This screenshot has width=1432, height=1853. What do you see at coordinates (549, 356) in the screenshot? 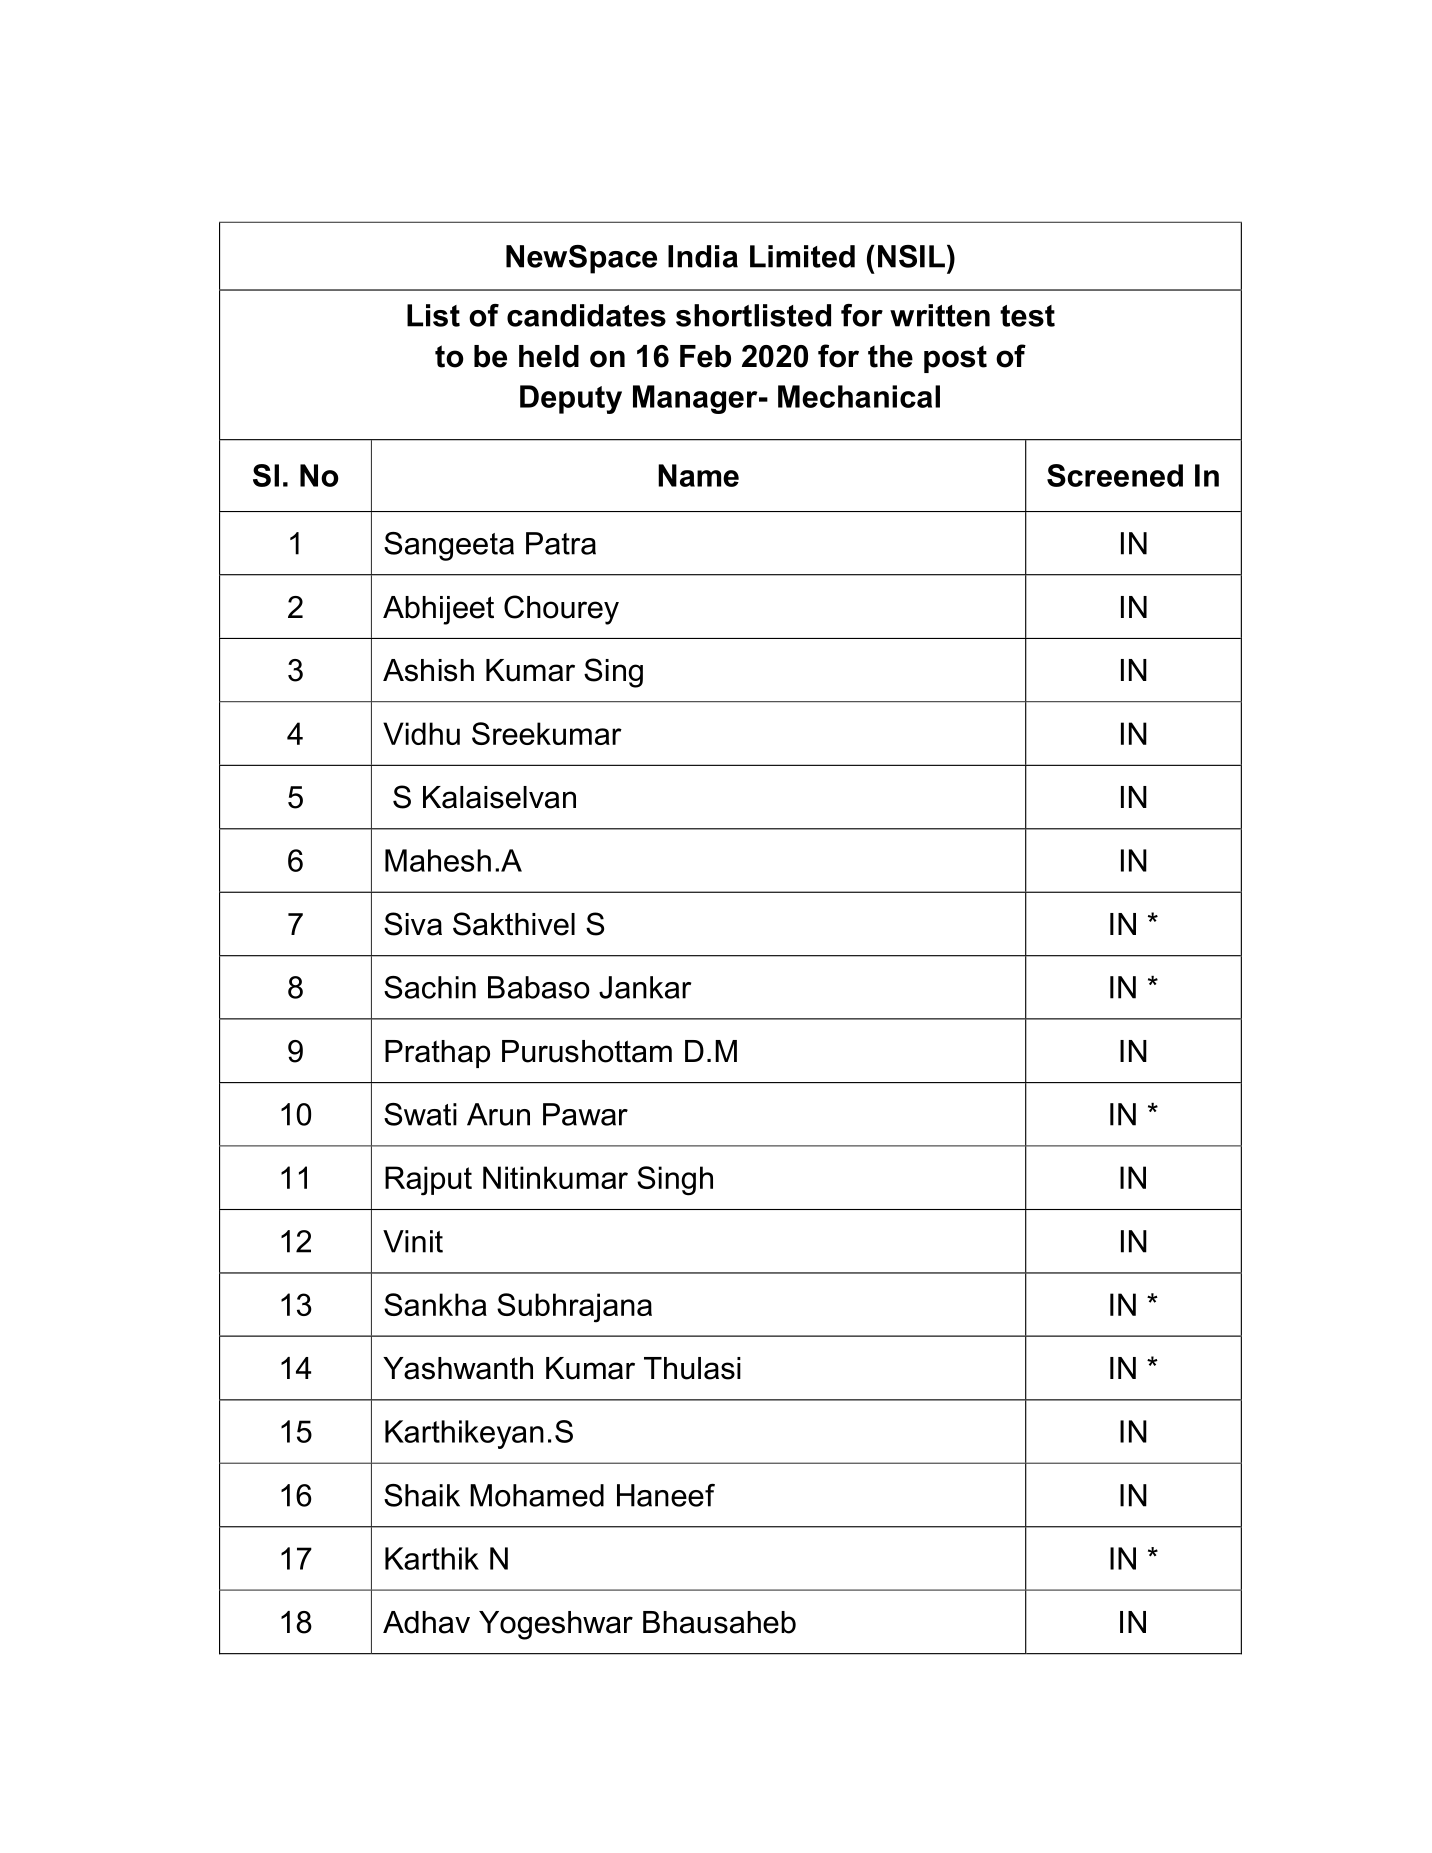
I see `held` at bounding box center [549, 356].
